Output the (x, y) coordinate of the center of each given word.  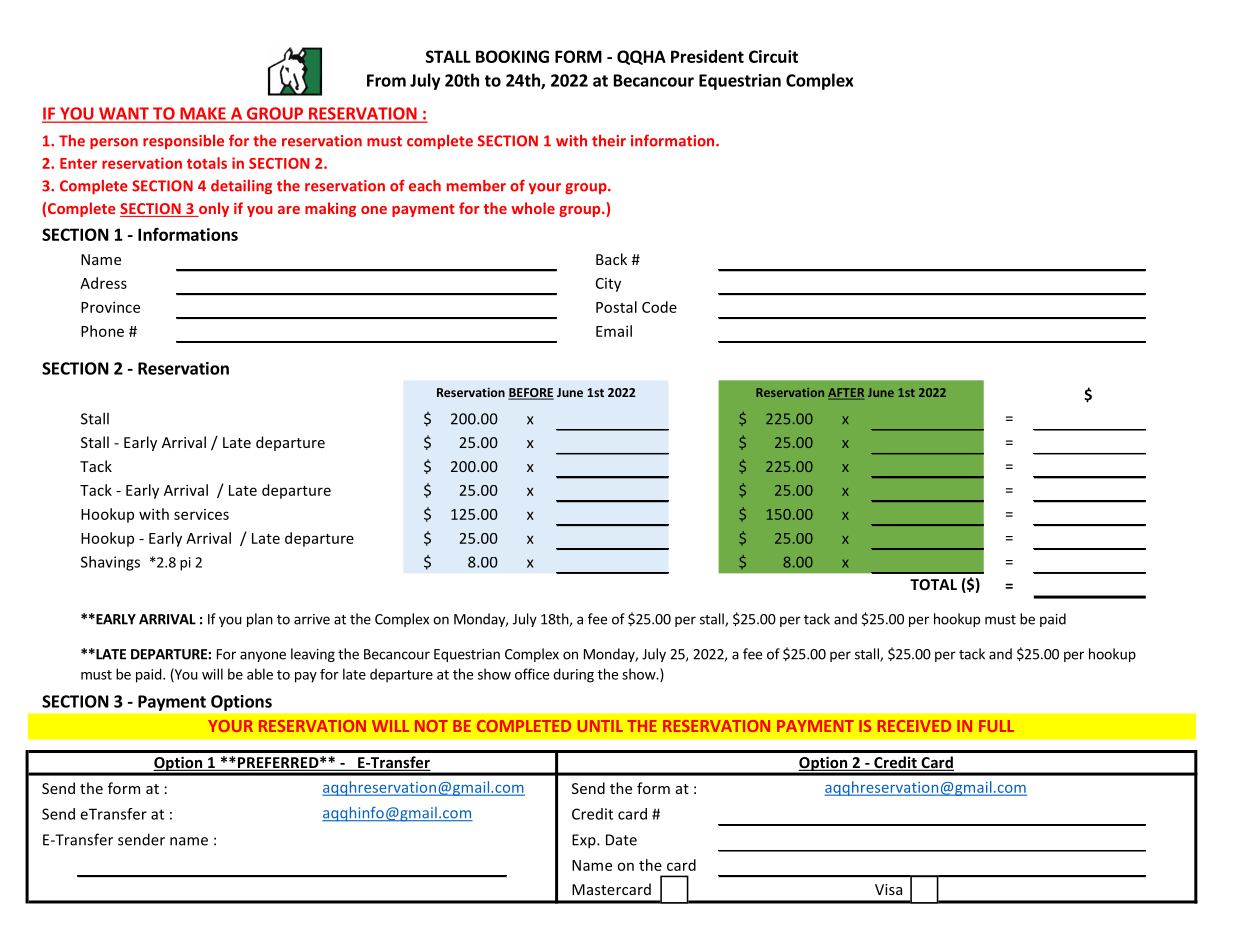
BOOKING (512, 56)
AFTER (846, 394)
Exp (585, 841)
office (532, 674)
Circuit (773, 56)
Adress (103, 283)
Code (659, 307)
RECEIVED (914, 726)
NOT (431, 726)
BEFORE (531, 394)
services (201, 514)
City (608, 285)
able (260, 674)
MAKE (203, 114)
